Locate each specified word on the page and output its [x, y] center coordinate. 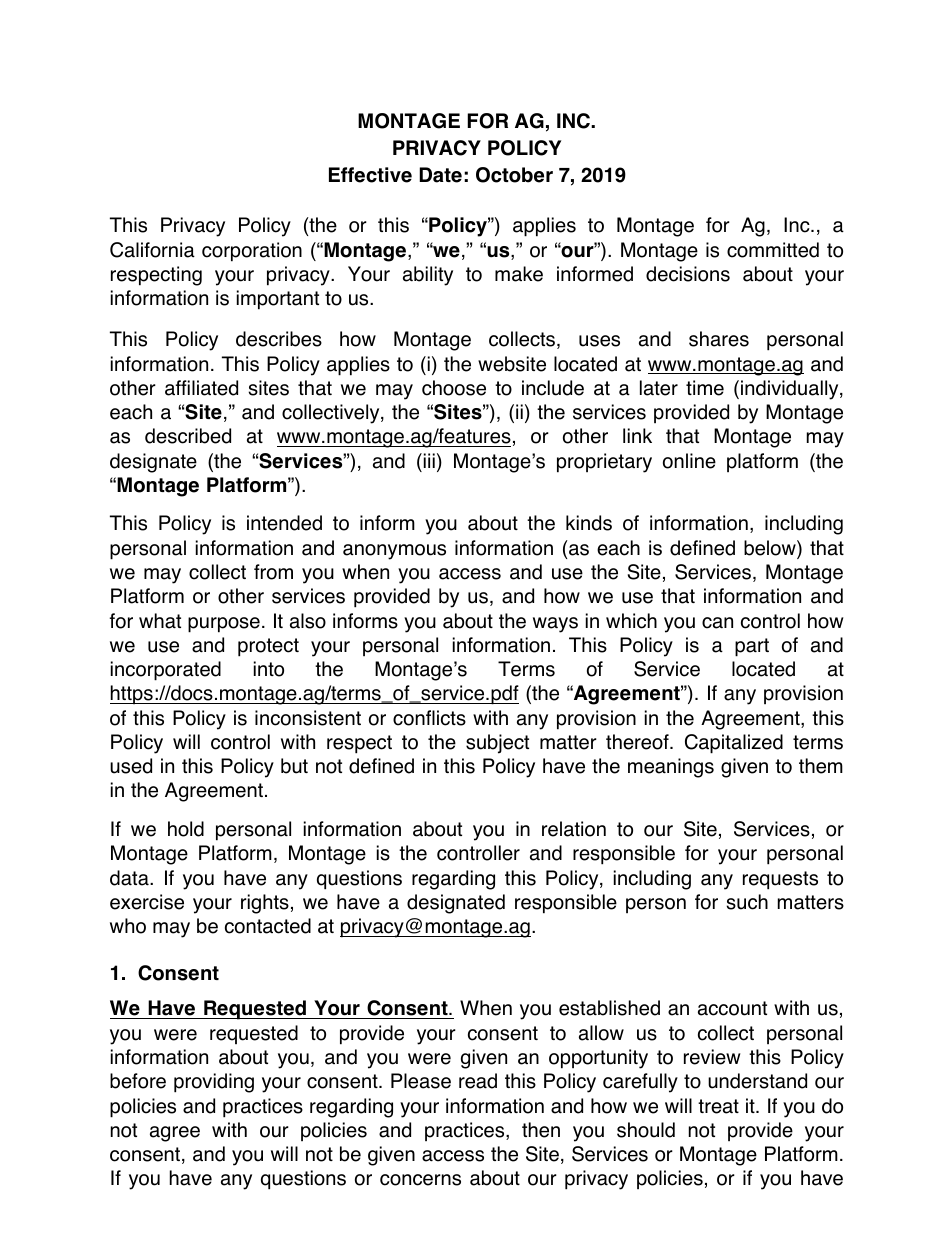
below [771, 549]
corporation [252, 252]
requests [780, 880]
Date [440, 175]
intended [284, 523]
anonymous [394, 552]
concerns [420, 1180]
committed [773, 250]
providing [214, 1083]
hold [186, 829]
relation [574, 829]
